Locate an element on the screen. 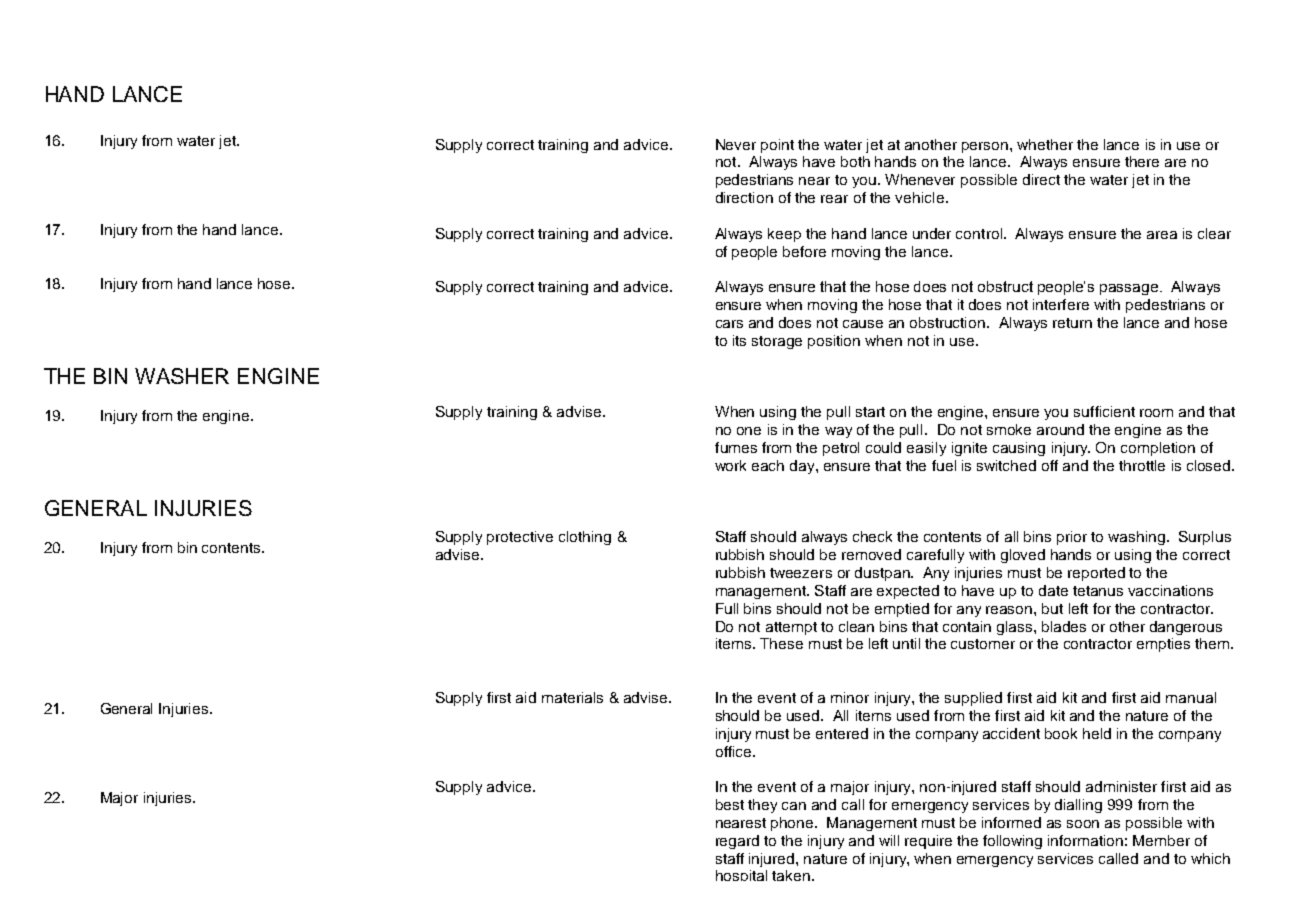  blades is located at coordinates (1064, 626).
